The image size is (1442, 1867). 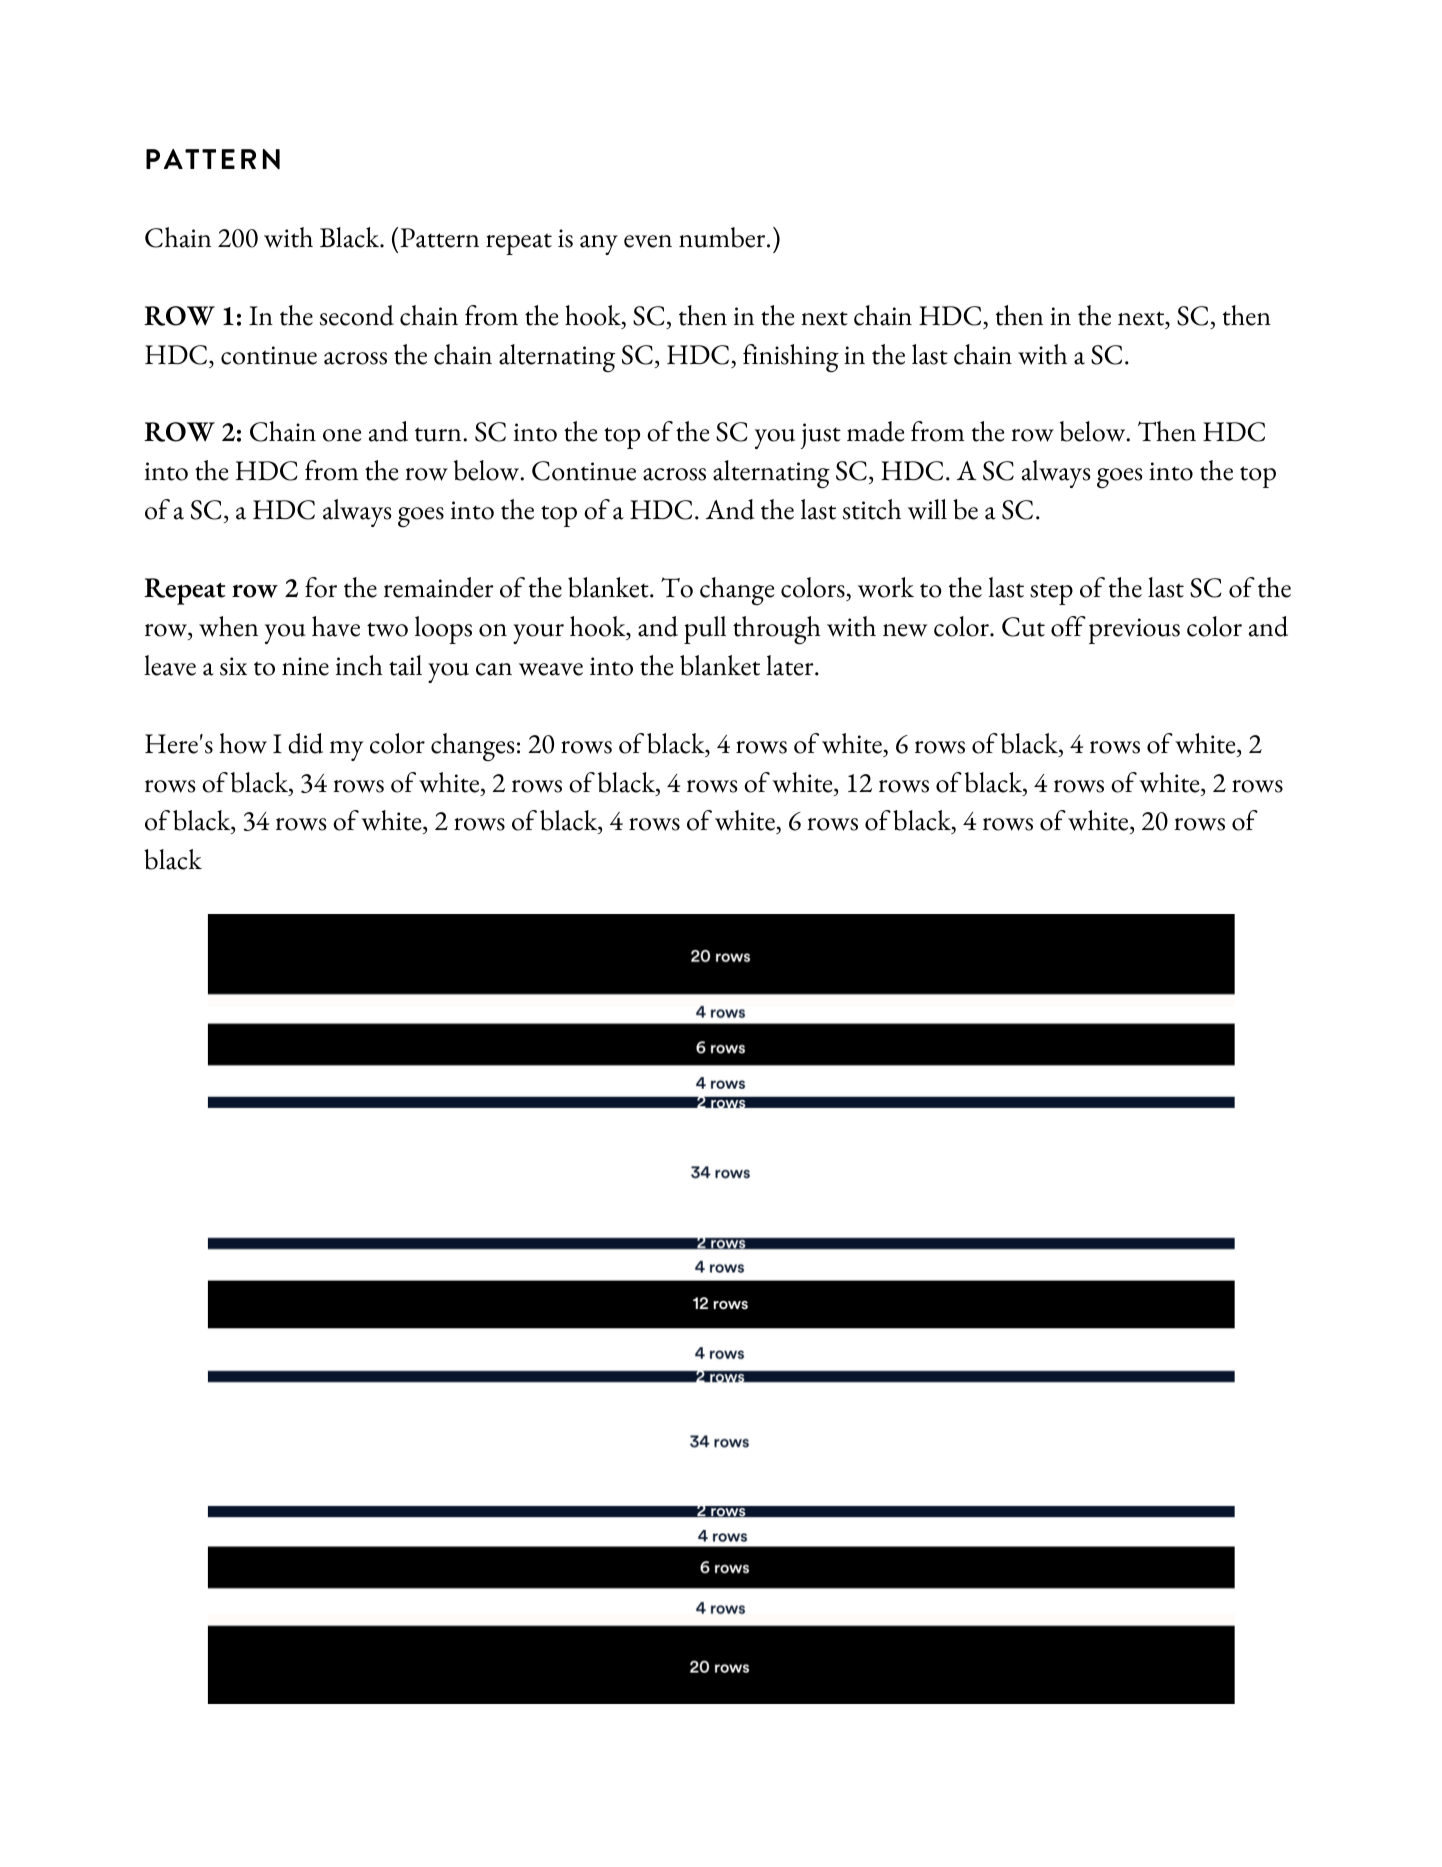 I want to click on did, so click(x=305, y=743).
